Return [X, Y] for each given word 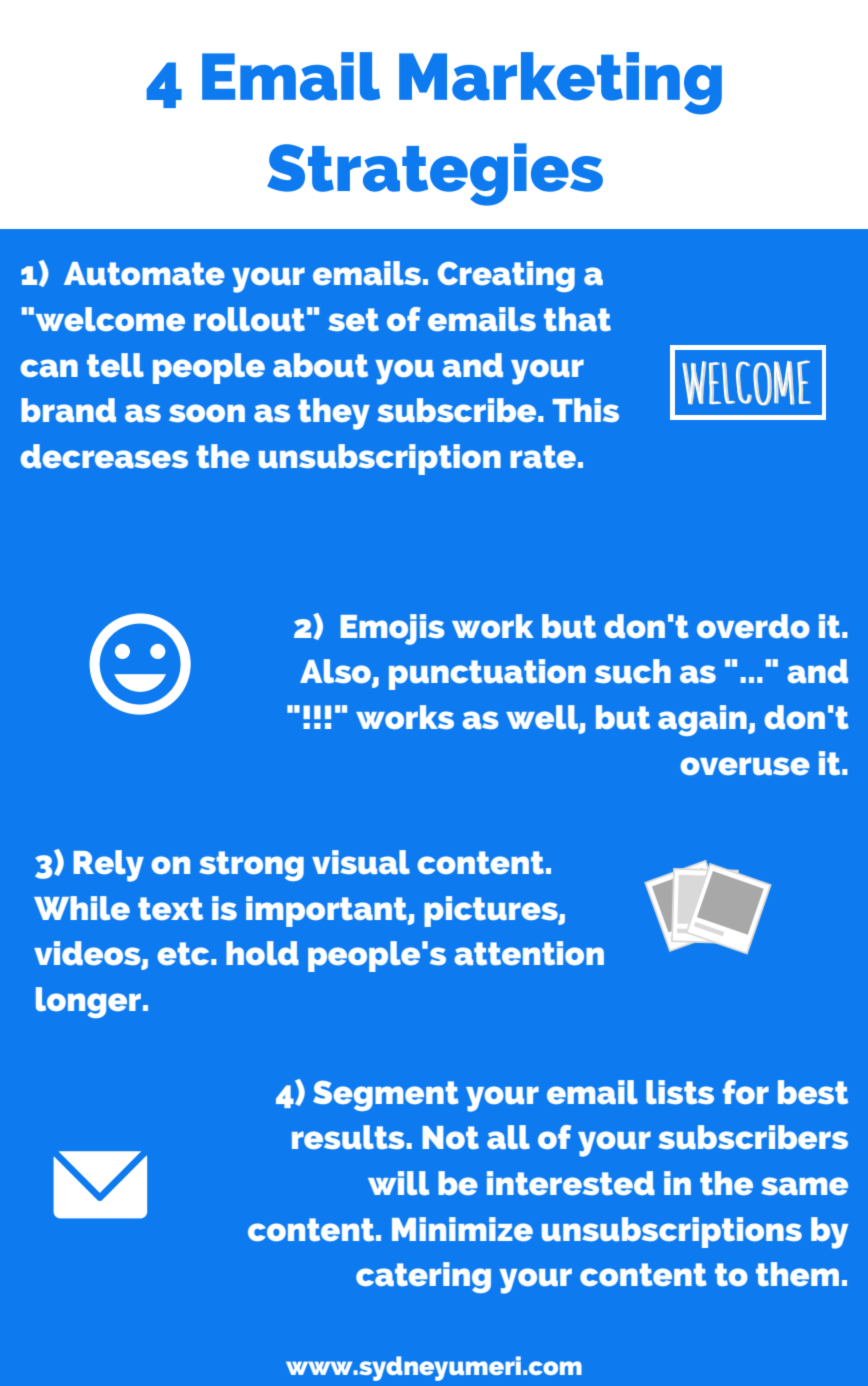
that [577, 319]
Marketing [560, 83]
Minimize [462, 1229]
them [797, 1274]
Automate [144, 273]
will [398, 1183]
